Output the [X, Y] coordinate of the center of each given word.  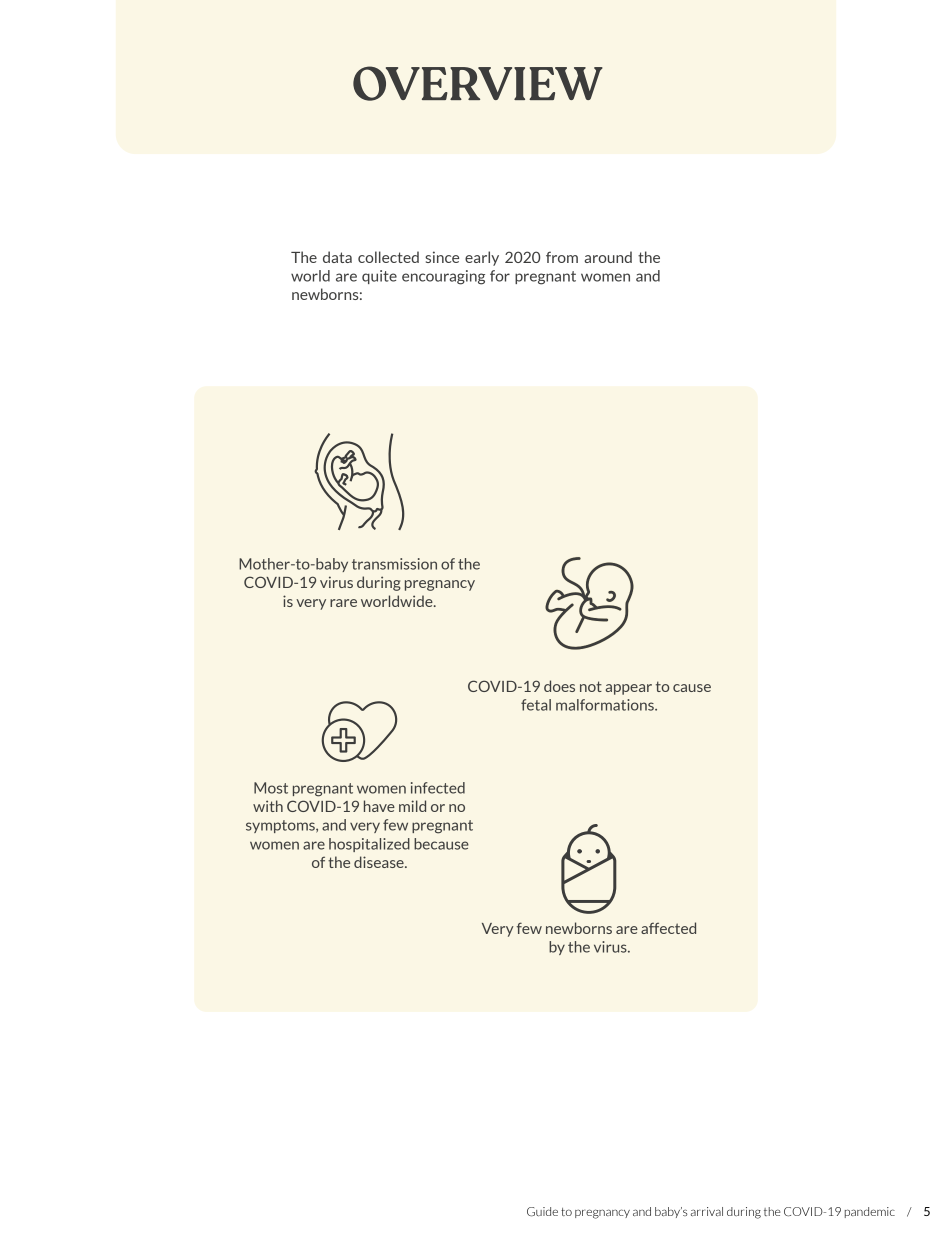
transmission [394, 564]
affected [668, 928]
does [559, 686]
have [379, 806]
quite [379, 277]
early [482, 258]
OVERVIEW [478, 83]
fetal [536, 705]
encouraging [443, 277]
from [562, 257]
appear [629, 689]
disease [380, 862]
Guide [542, 1212]
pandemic [870, 1212]
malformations [606, 705]
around [608, 257]
